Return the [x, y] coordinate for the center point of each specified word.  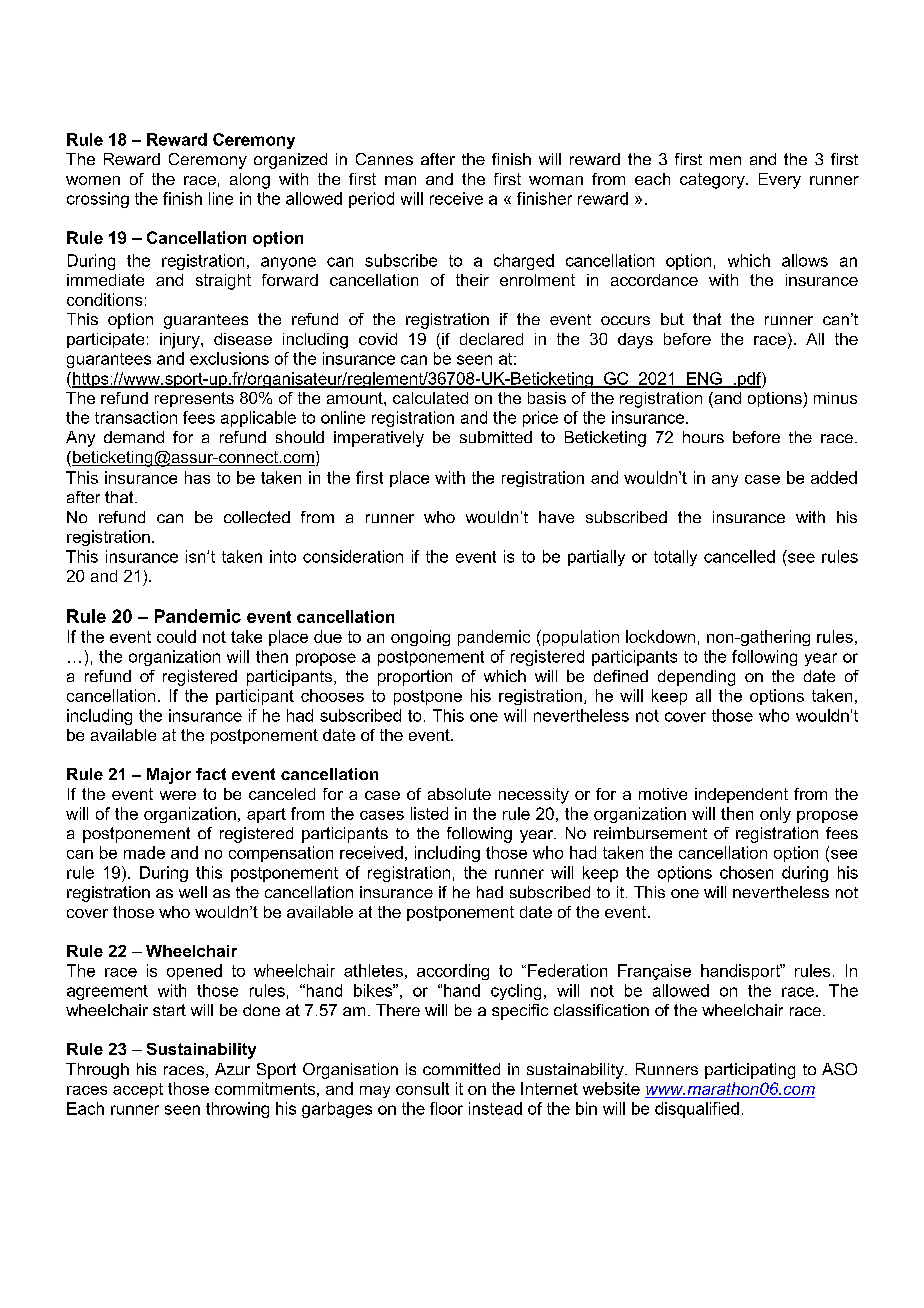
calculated [430, 398]
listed [429, 813]
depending [696, 678]
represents [194, 399]
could [176, 636]
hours [703, 437]
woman [556, 180]
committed [461, 1069]
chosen [746, 872]
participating [750, 1071]
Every [780, 181]
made [144, 852]
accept [138, 1090]
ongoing [420, 638]
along [250, 181]
